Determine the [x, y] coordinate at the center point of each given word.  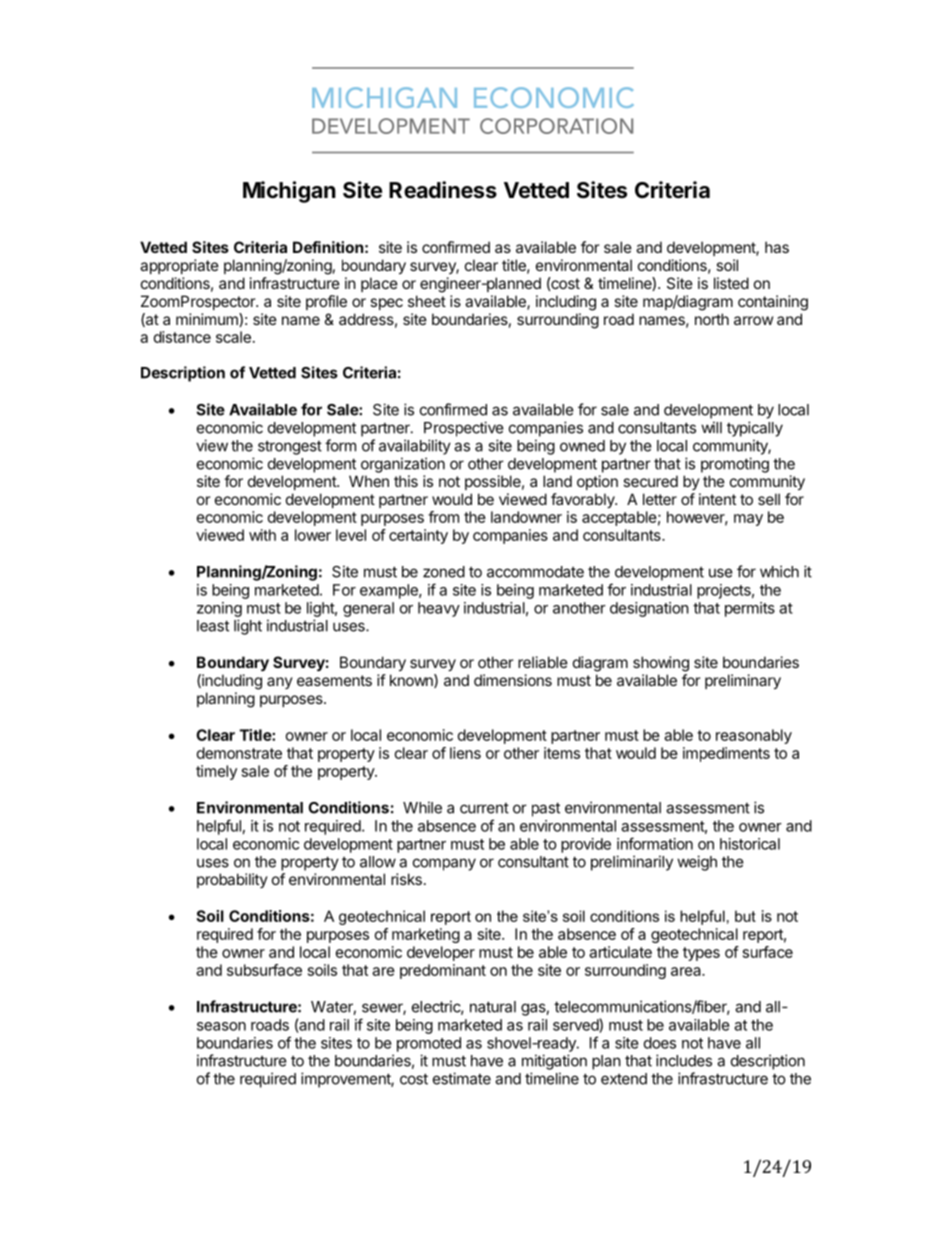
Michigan [289, 192]
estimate [462, 1078]
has [777, 247]
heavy [439, 609]
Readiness [443, 190]
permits [750, 609]
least [213, 626]
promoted [429, 1044]
